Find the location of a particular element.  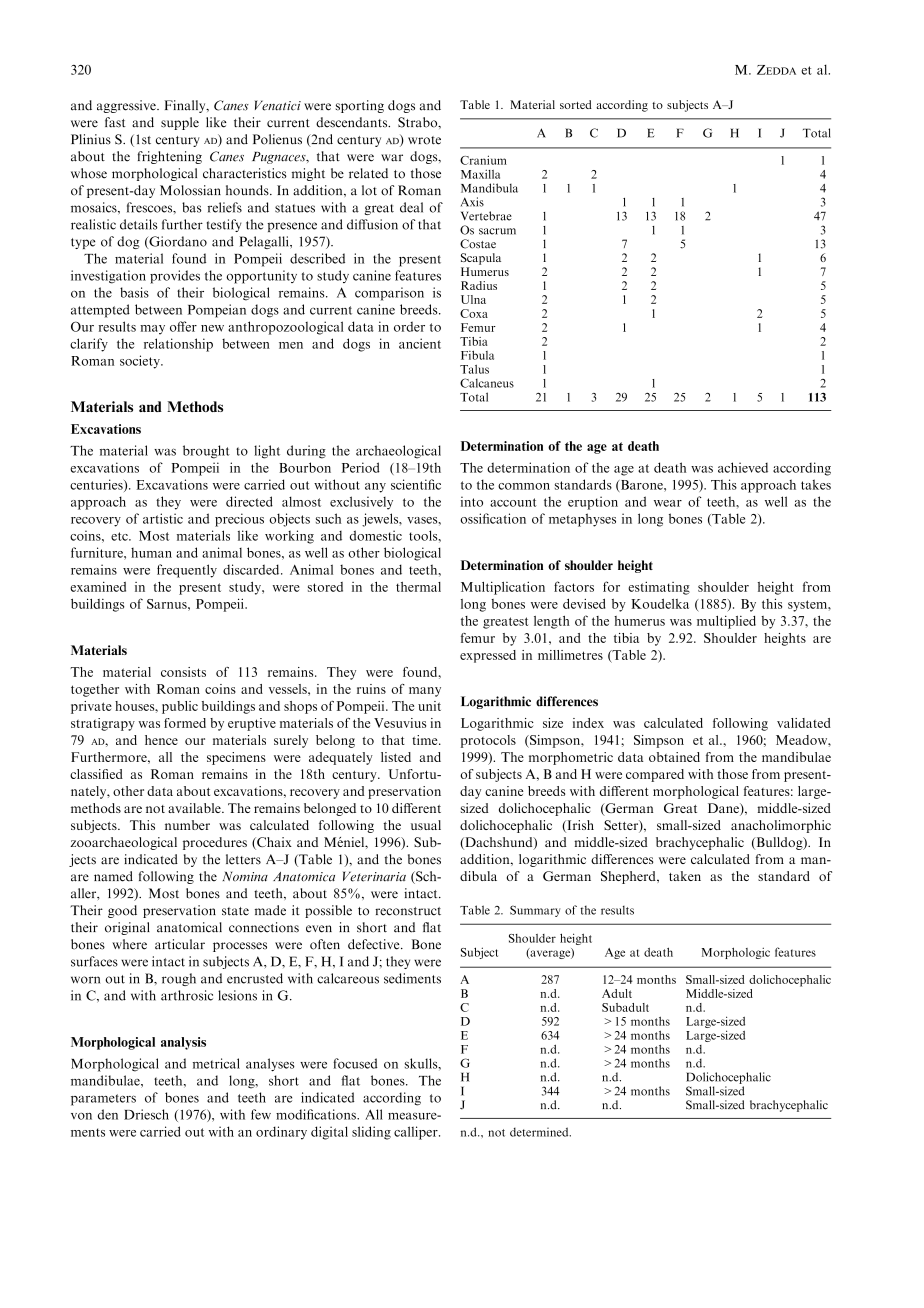

den is located at coordinates (108, 1114).
